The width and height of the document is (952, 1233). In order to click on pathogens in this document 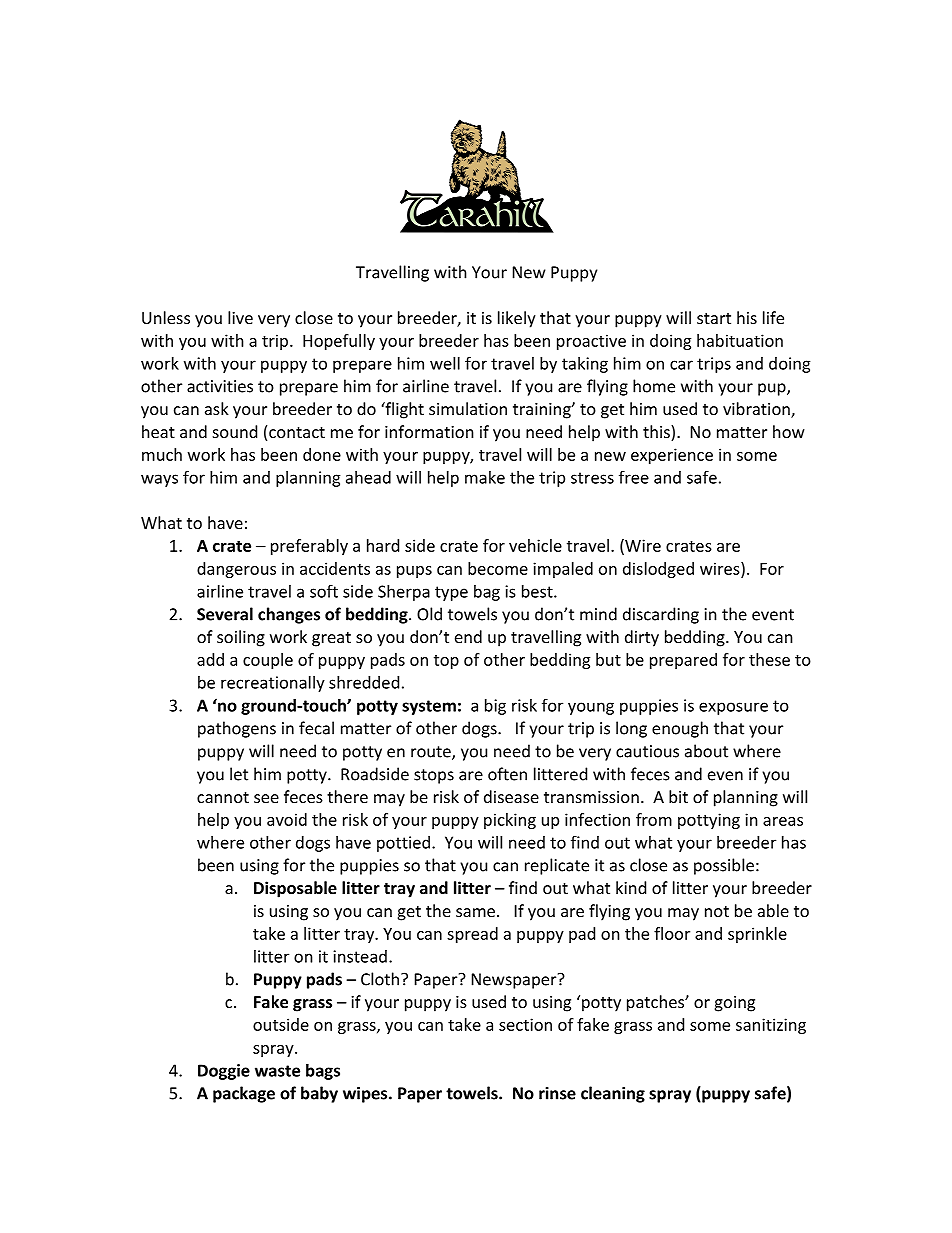, I will do `click(237, 729)`.
